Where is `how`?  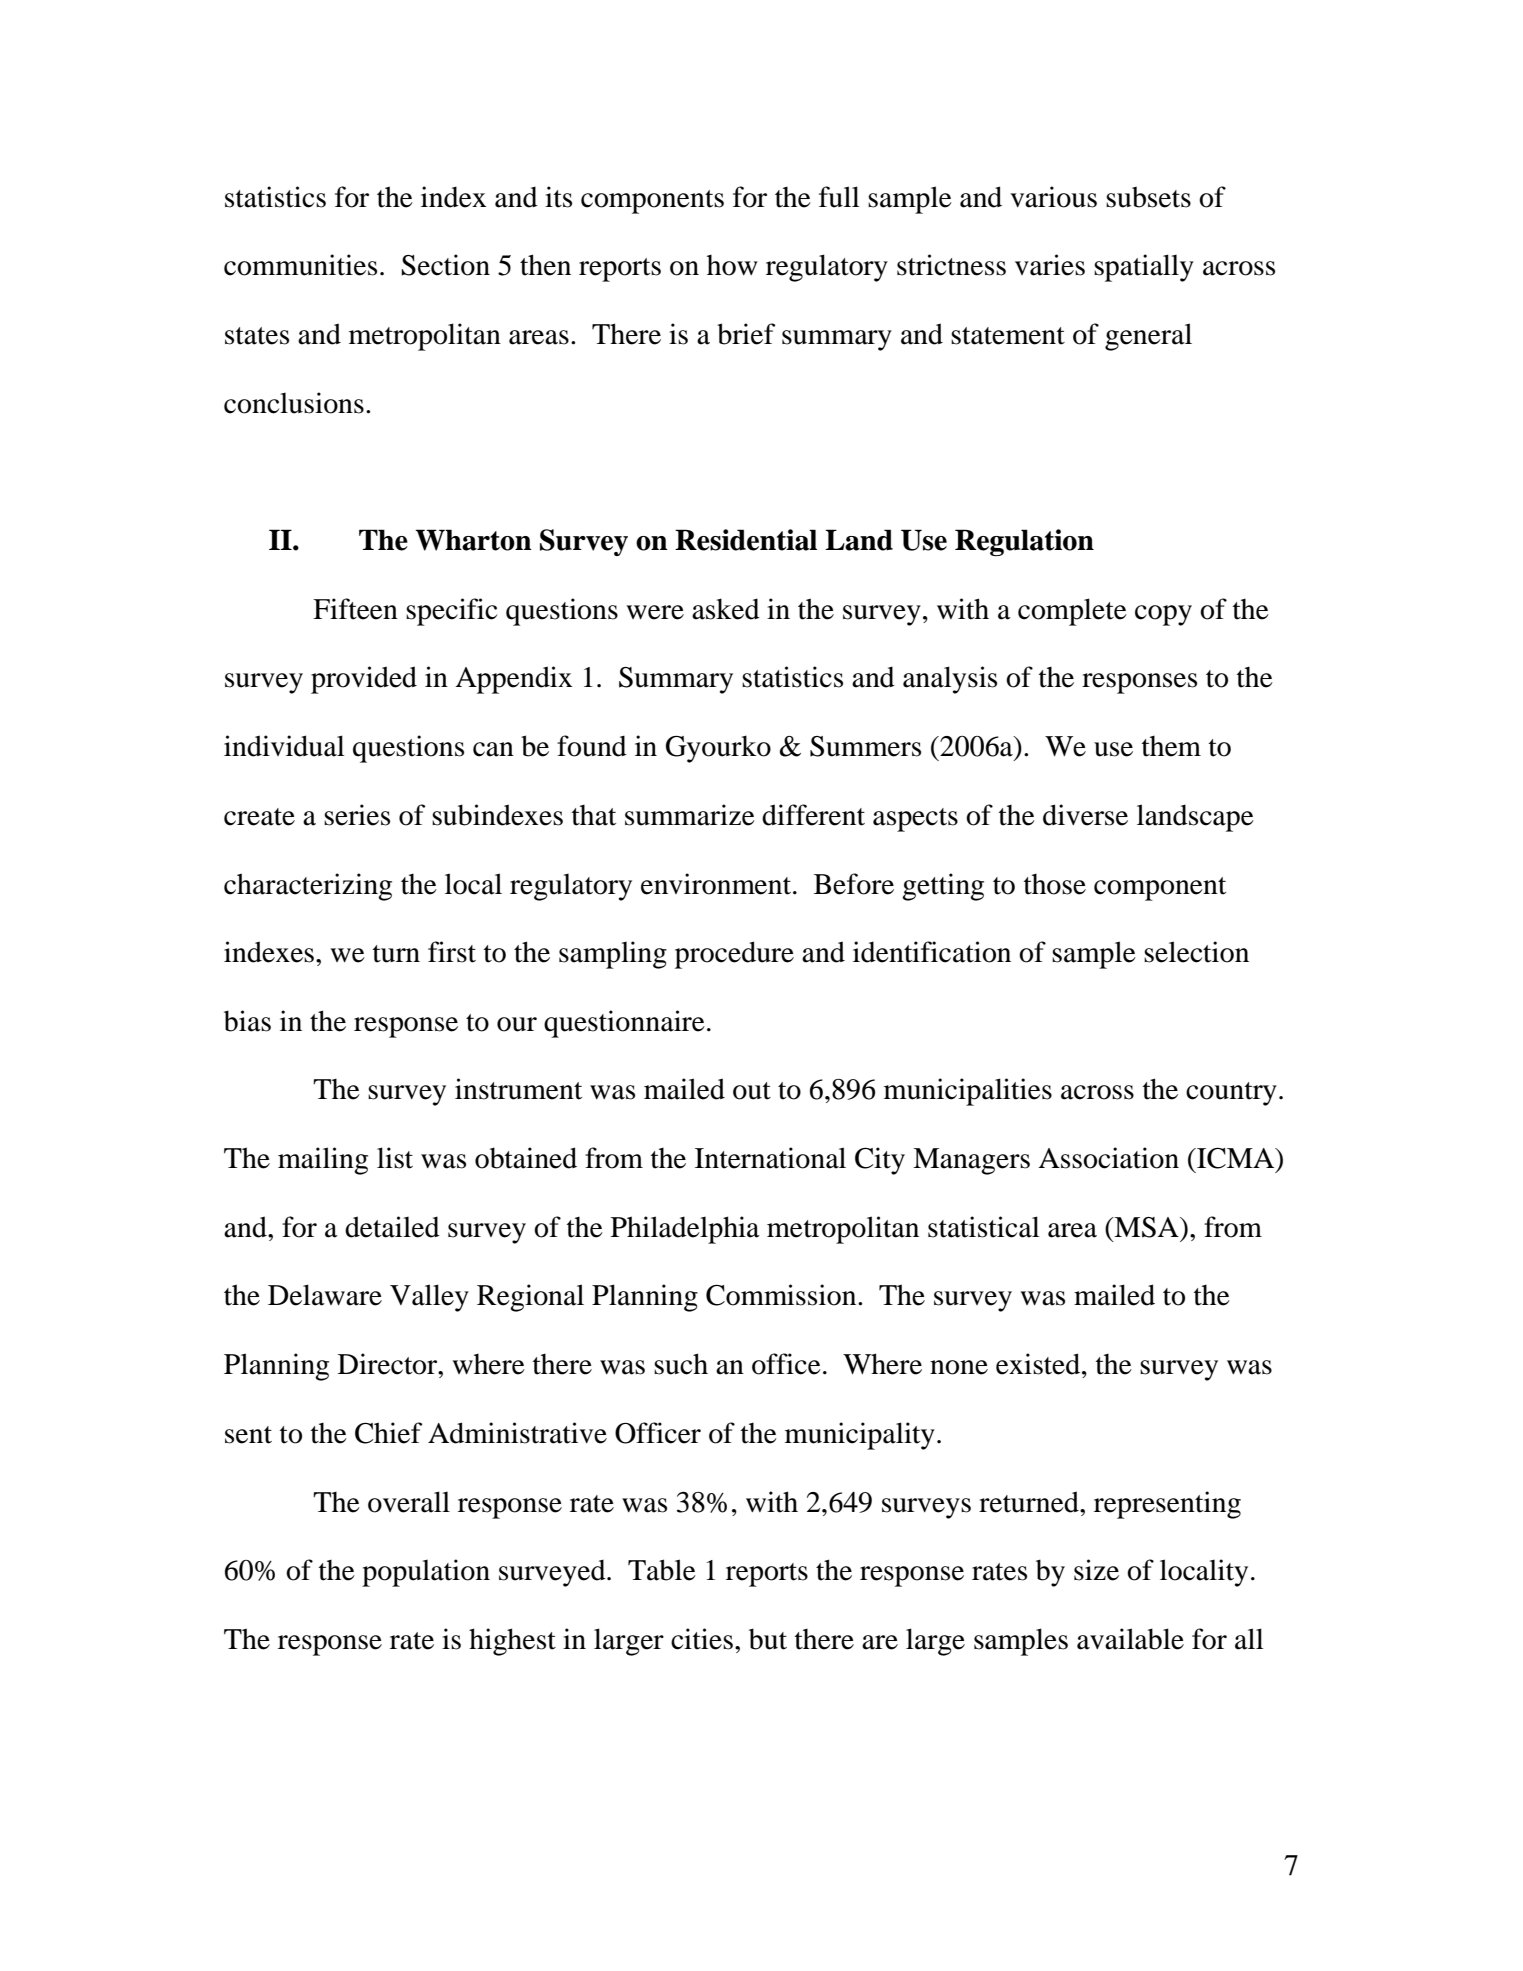 how is located at coordinates (732, 265).
